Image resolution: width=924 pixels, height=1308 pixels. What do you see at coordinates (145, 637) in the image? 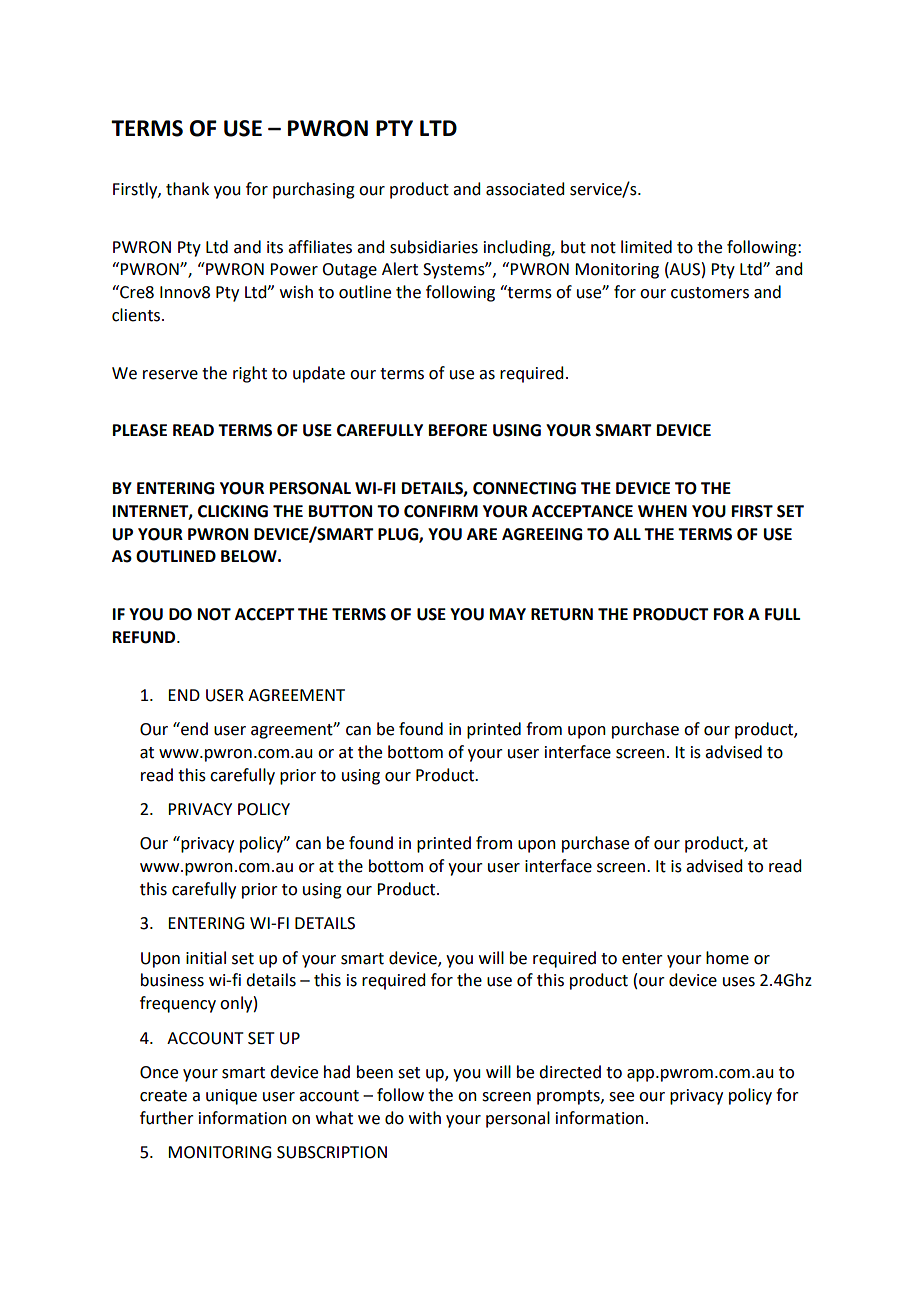
I see `REFUND` at bounding box center [145, 637].
